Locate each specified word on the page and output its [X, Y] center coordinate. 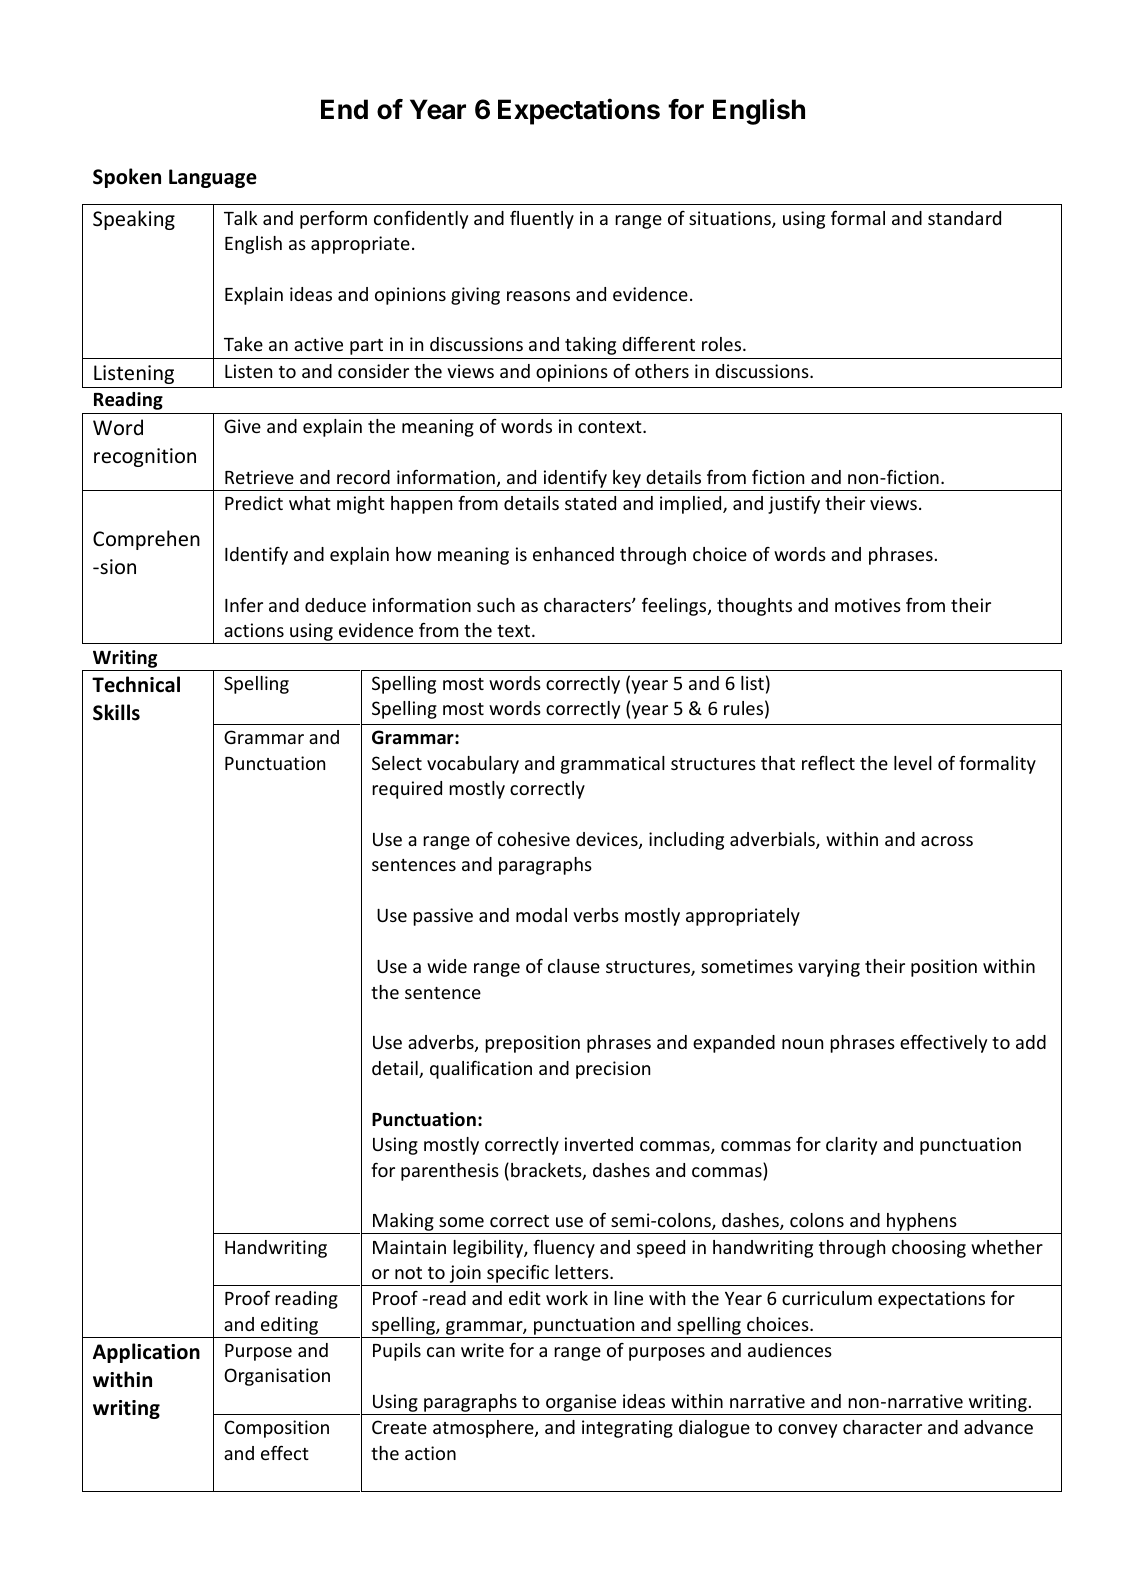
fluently [542, 220]
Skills [116, 712]
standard [964, 218]
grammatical [613, 765]
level [913, 763]
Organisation [277, 1377]
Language [213, 178]
